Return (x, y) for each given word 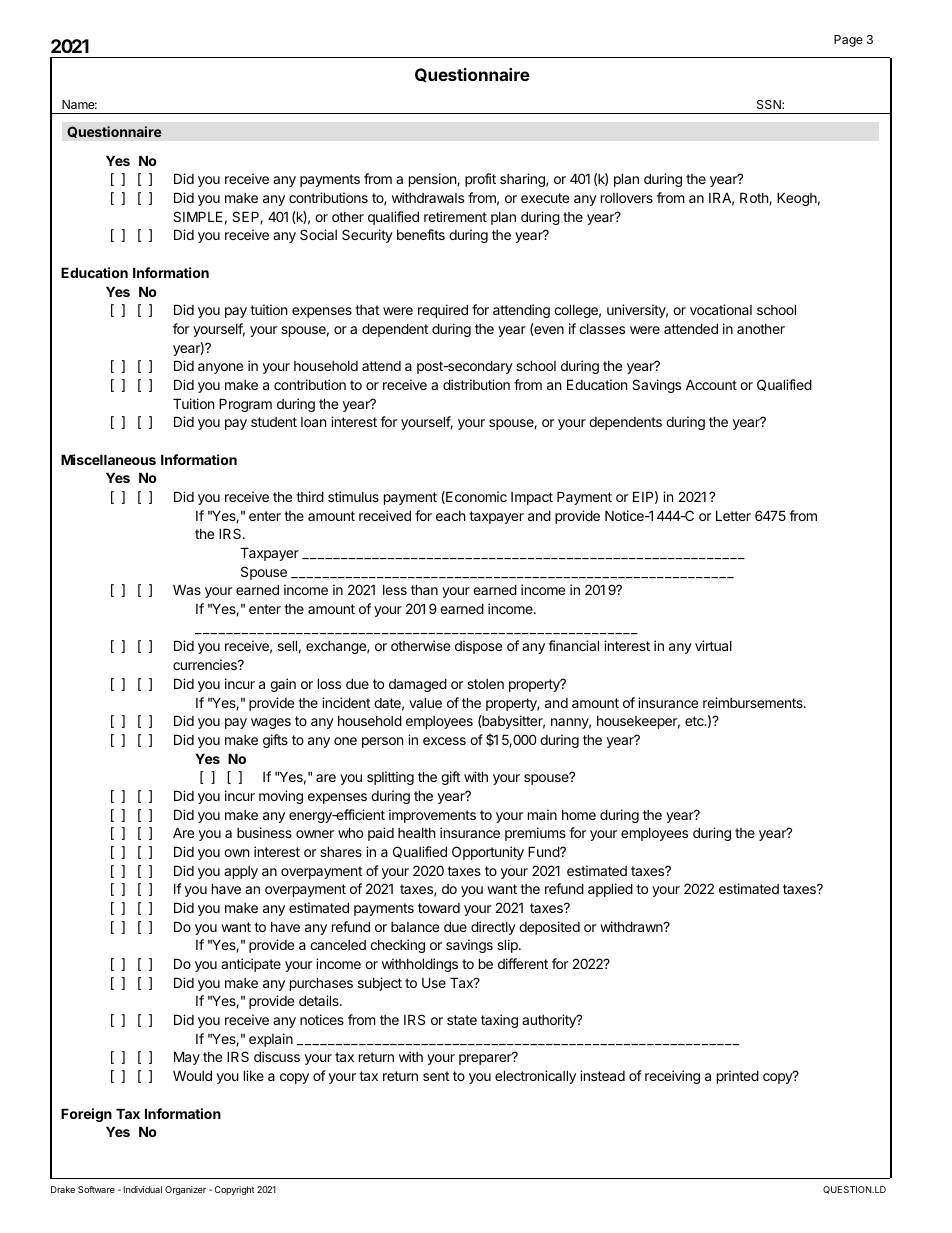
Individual (143, 1189)
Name (79, 104)
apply (241, 872)
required (443, 311)
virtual (713, 645)
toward (439, 908)
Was (187, 589)
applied (610, 890)
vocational (721, 309)
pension (433, 180)
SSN (770, 104)
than (424, 589)
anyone (220, 368)
